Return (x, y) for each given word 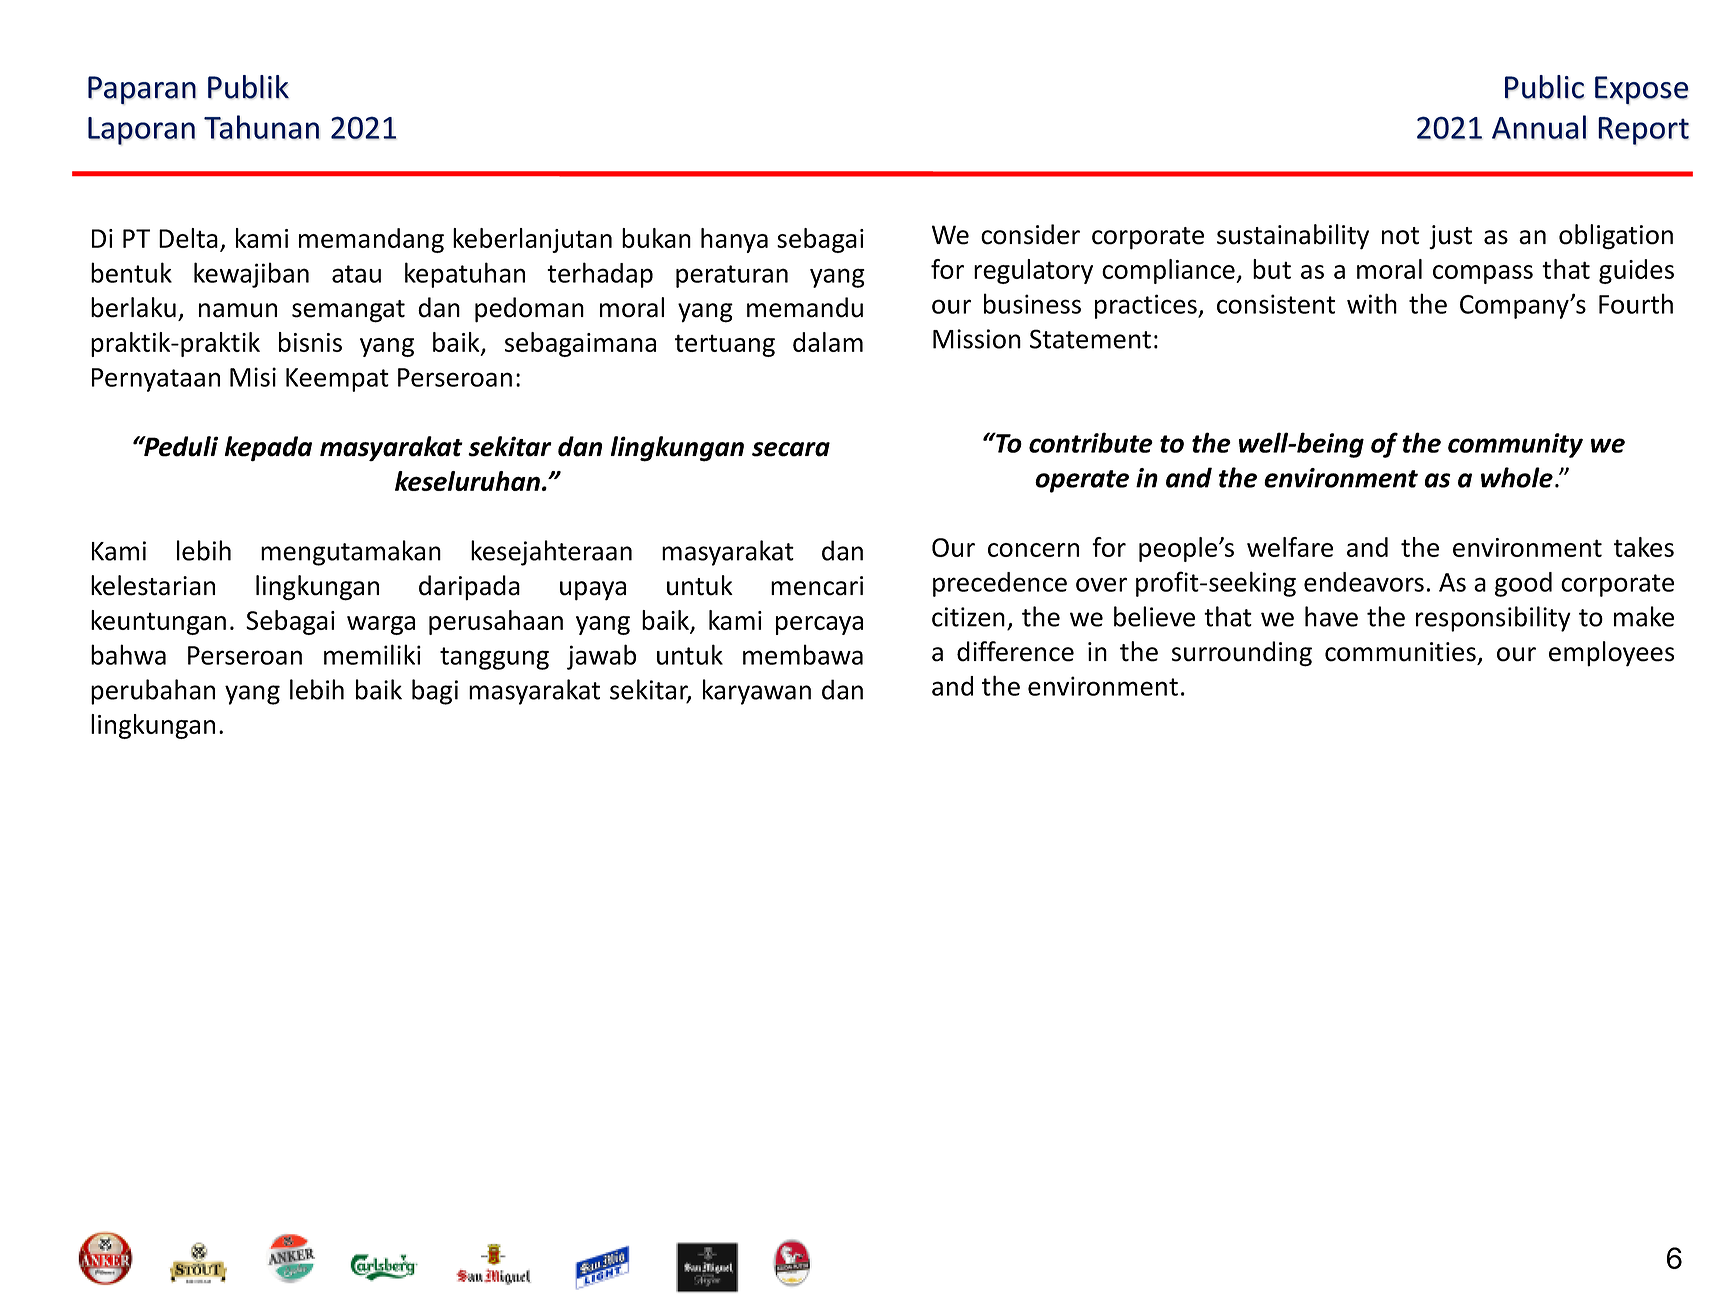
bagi (435, 692)
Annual (1539, 127)
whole (1517, 477)
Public (1544, 87)
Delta (188, 238)
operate (1082, 481)
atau (356, 274)
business (1032, 303)
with (1372, 303)
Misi (253, 377)
